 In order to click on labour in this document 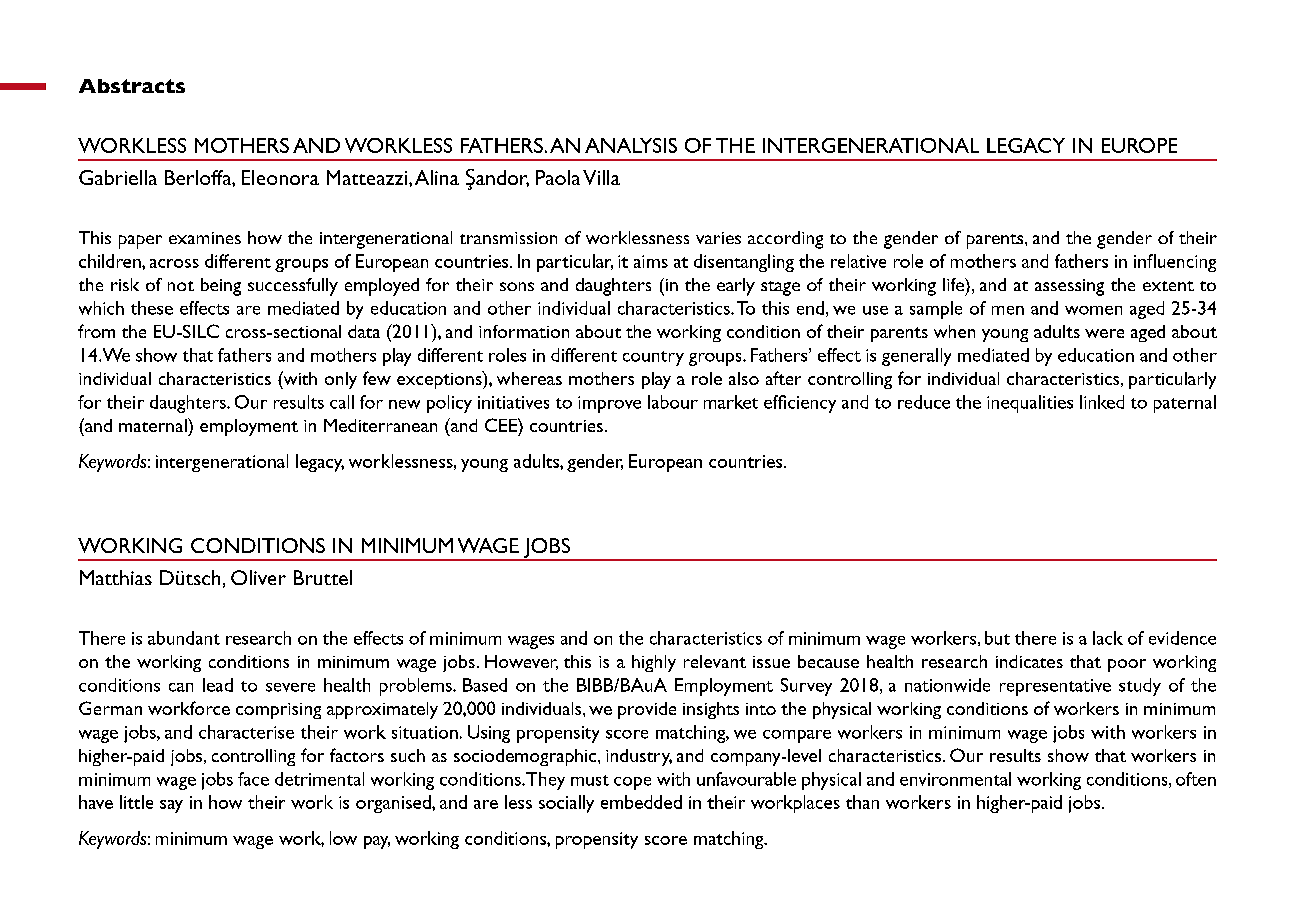, I will do `click(673, 402)`.
